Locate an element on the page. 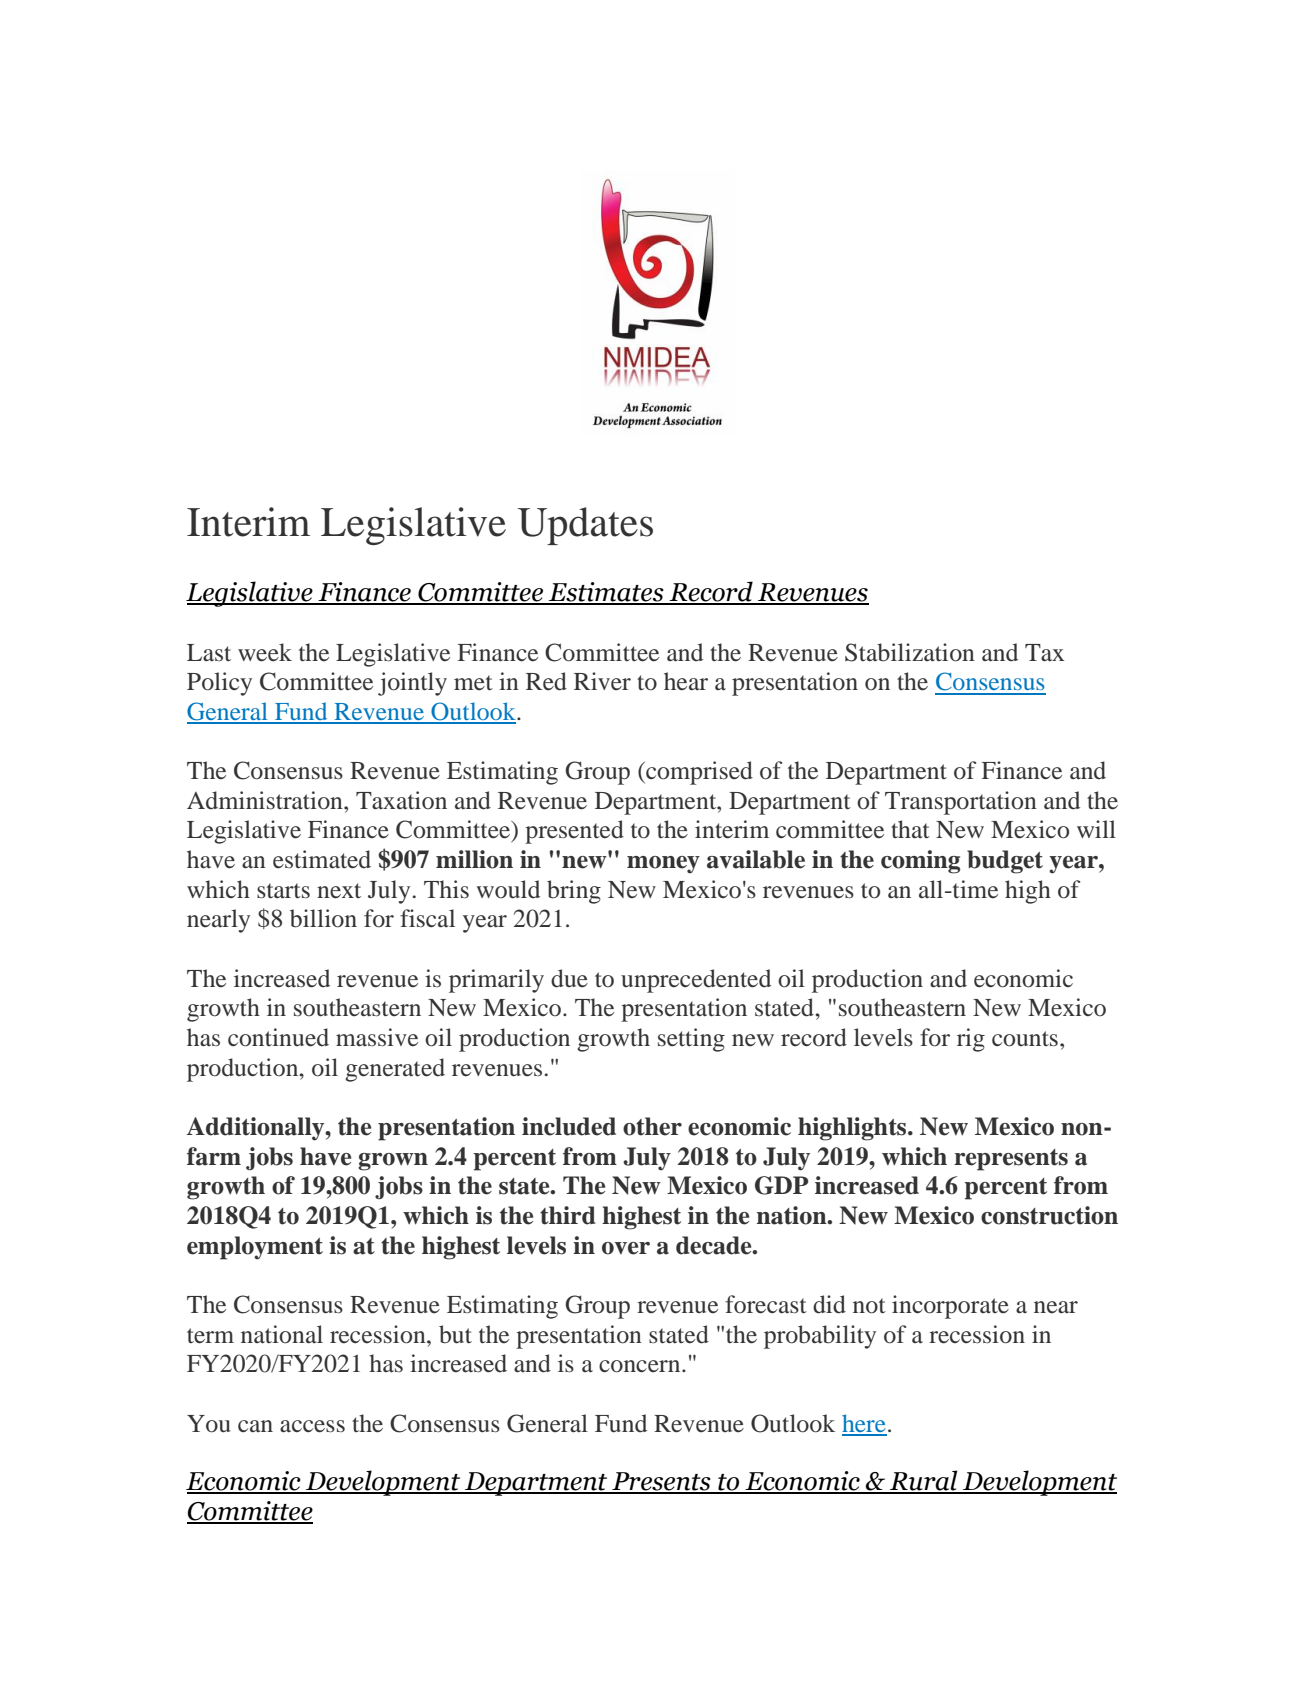  week is located at coordinates (265, 652).
